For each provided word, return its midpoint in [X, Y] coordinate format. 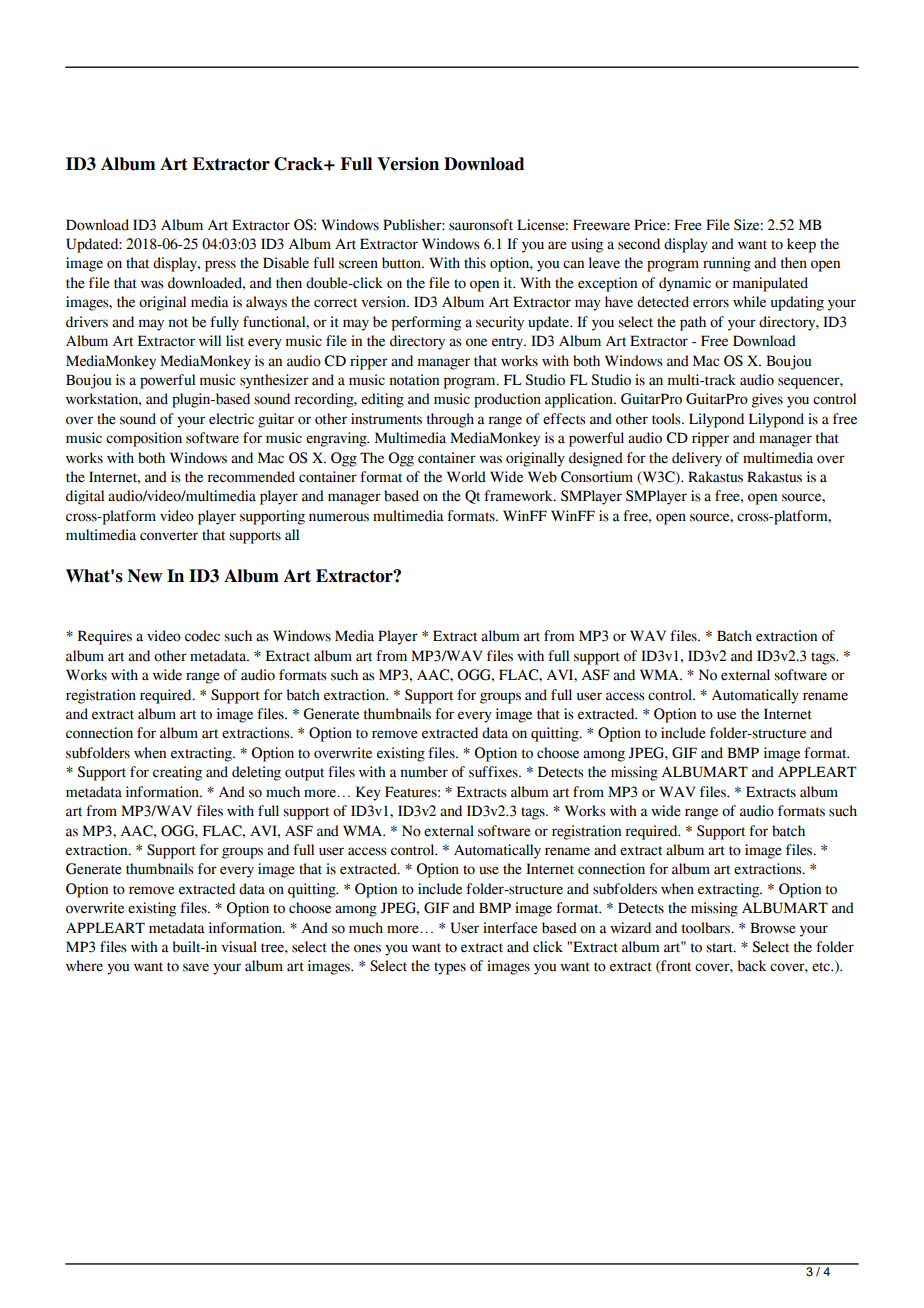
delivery [697, 459]
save [196, 967]
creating [177, 773]
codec [202, 636]
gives [767, 400]
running [727, 264]
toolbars [707, 928]
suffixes [494, 772]
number [424, 772]
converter [169, 536]
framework [519, 496]
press [220, 266]
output [304, 774]
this [475, 263]
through [450, 420]
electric [231, 419]
